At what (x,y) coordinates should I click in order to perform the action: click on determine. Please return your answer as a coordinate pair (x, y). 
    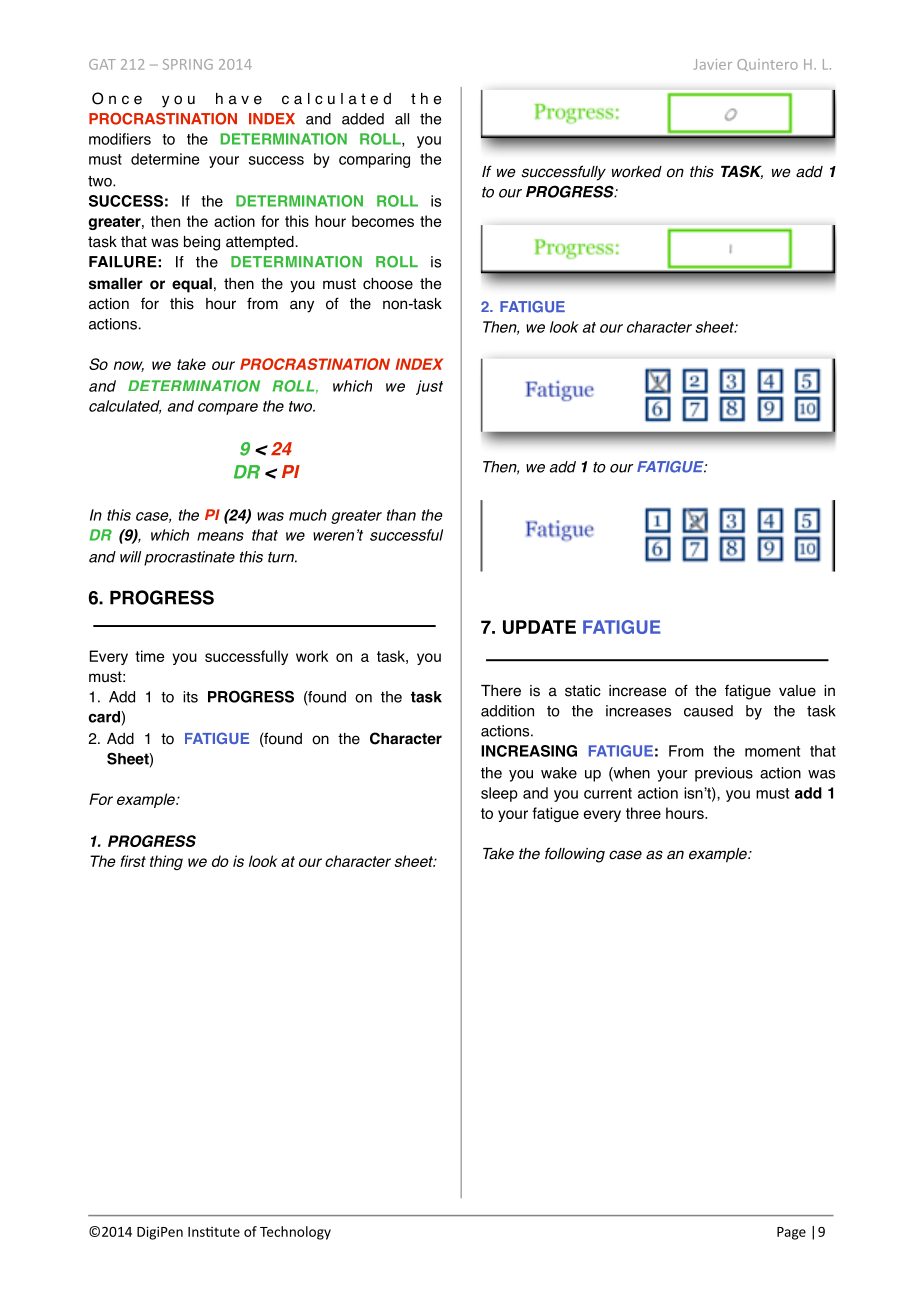
    Looking at the image, I should click on (165, 159).
